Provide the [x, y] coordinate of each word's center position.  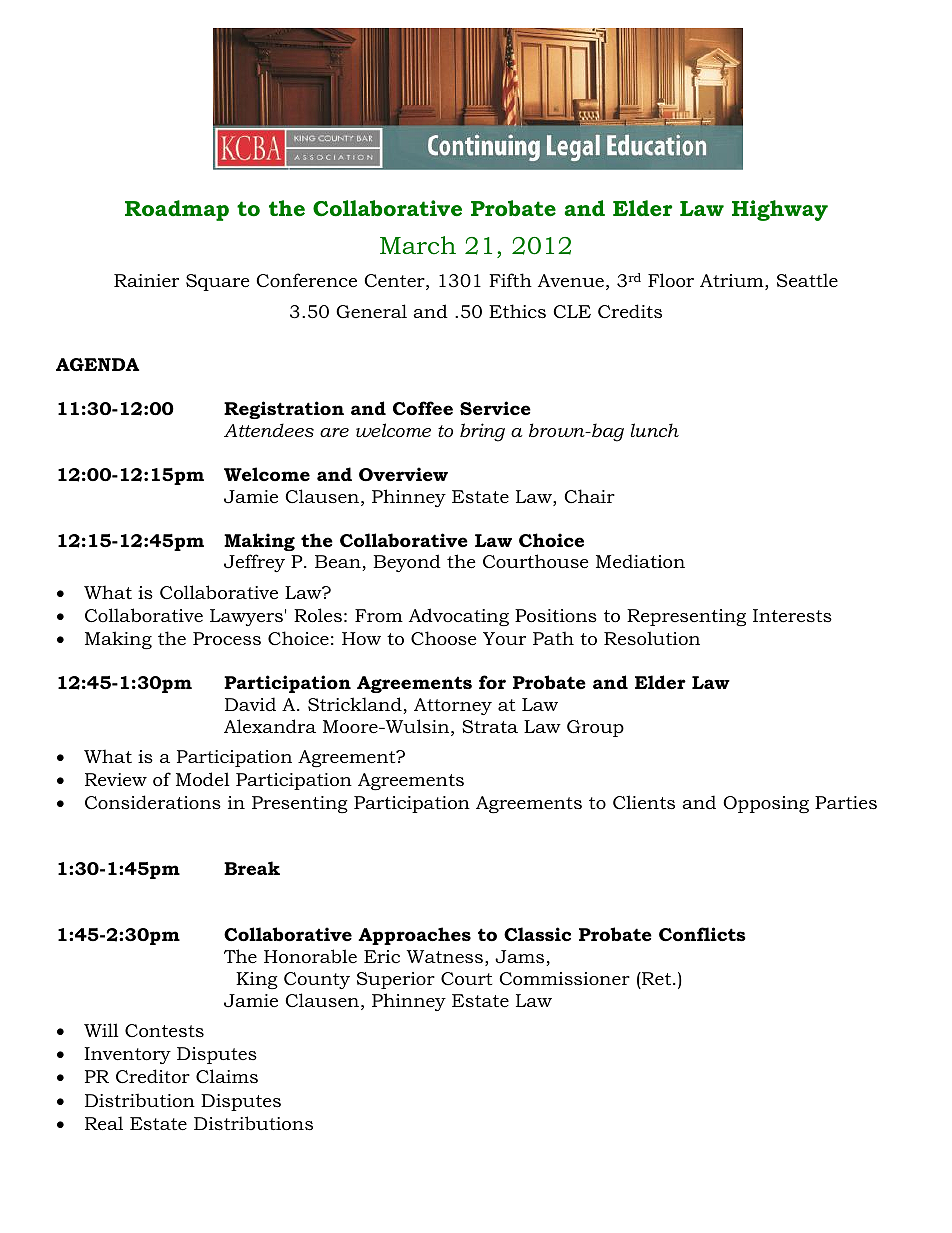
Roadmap [177, 210]
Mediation [640, 561]
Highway [780, 210]
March [418, 245]
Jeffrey [254, 563]
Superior [396, 980]
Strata [490, 727]
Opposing [766, 804]
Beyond [407, 563]
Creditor [153, 1076]
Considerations [153, 802]
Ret [657, 978]
